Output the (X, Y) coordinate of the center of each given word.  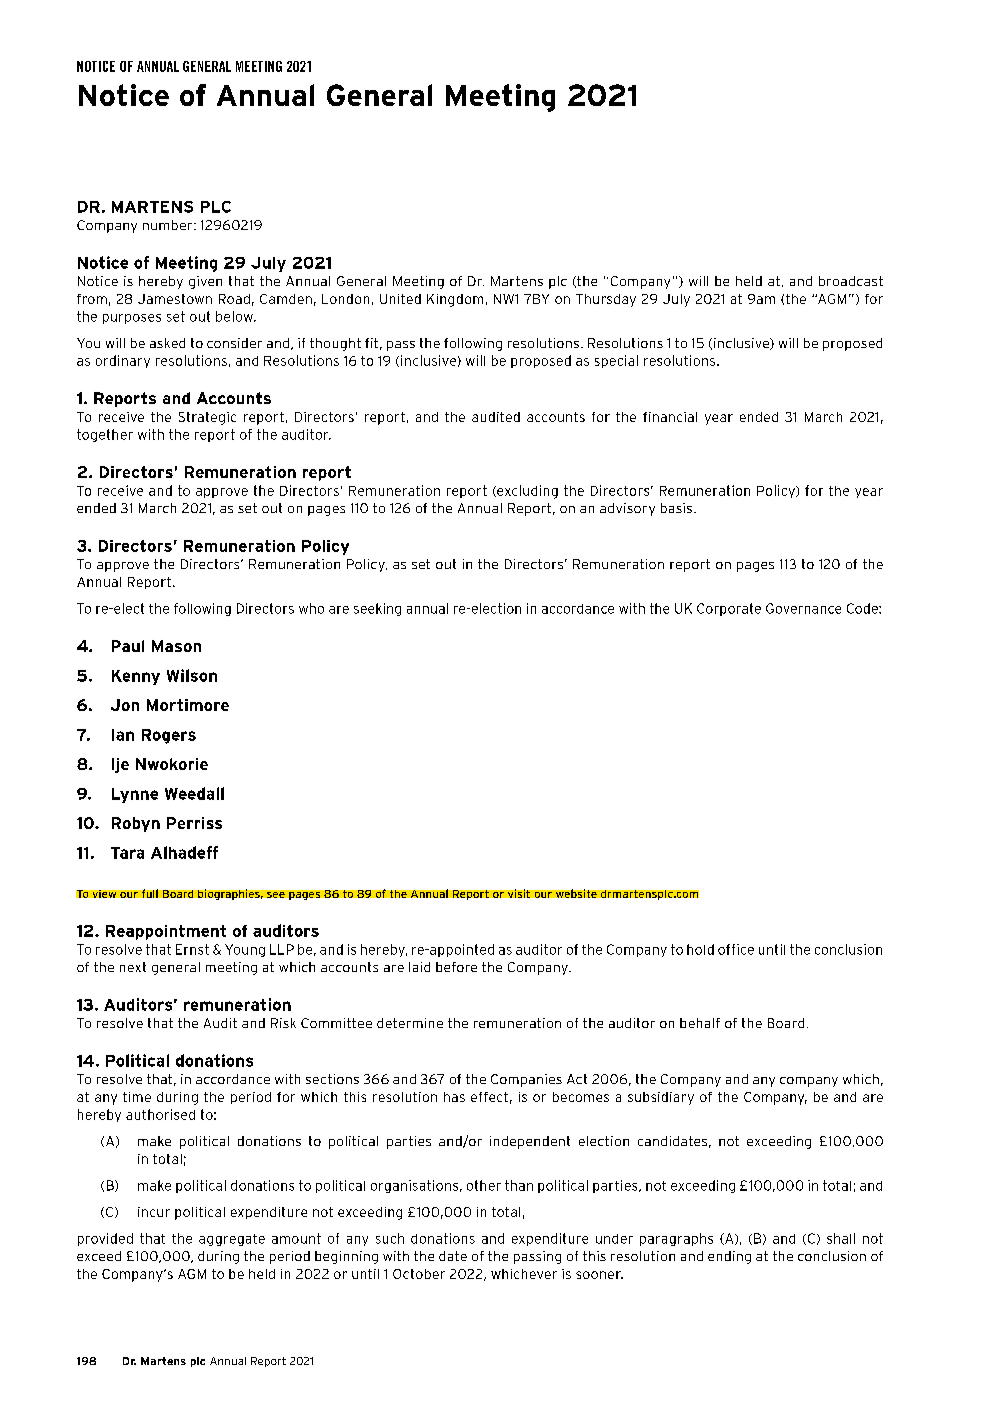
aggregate (232, 1240)
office (736, 949)
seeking (377, 609)
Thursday (606, 300)
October (419, 1274)
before (456, 967)
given (205, 282)
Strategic (207, 418)
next (133, 967)
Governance (803, 608)
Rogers (169, 736)
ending (729, 1257)
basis (676, 508)
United (400, 299)
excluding (526, 492)
